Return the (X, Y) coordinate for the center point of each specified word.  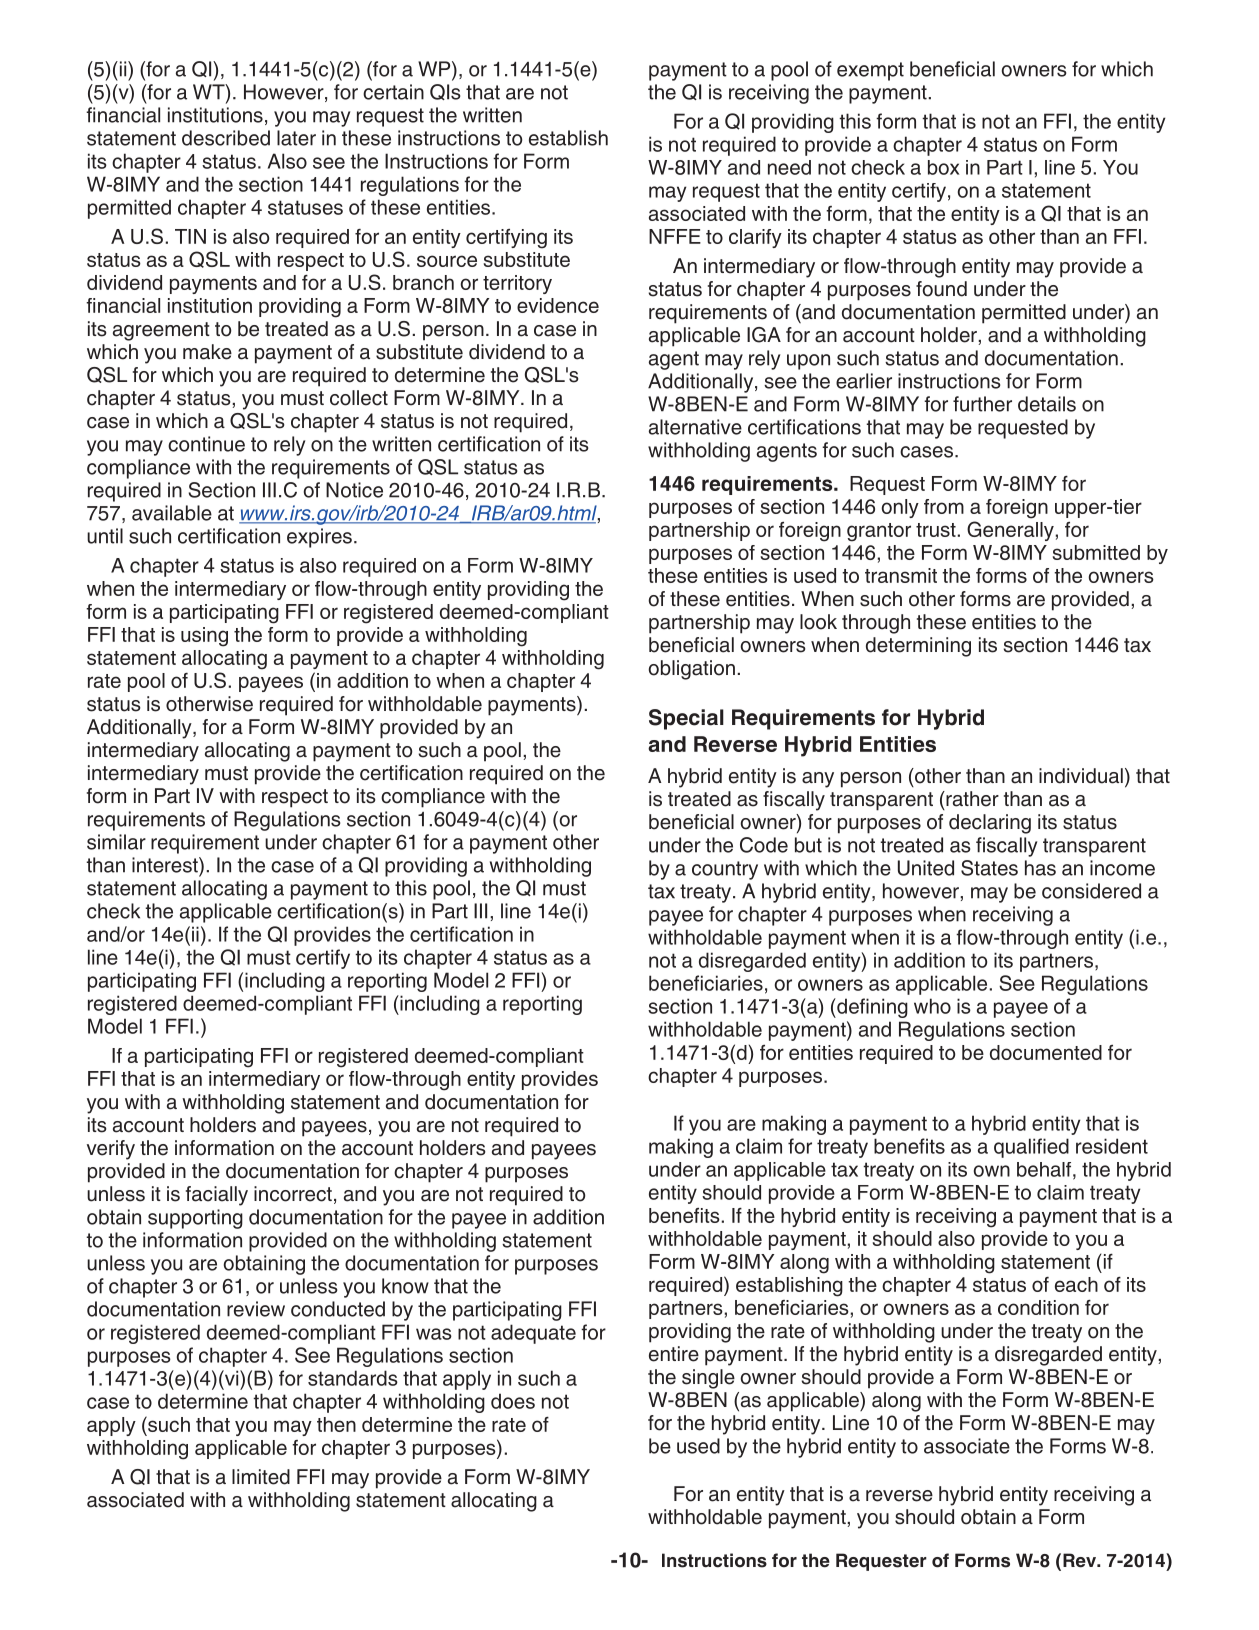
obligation (692, 670)
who (932, 1006)
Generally (1011, 531)
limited (261, 1477)
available (172, 513)
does (513, 1401)
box (943, 167)
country (725, 870)
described (226, 138)
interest (166, 865)
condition (1038, 1307)
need (789, 167)
